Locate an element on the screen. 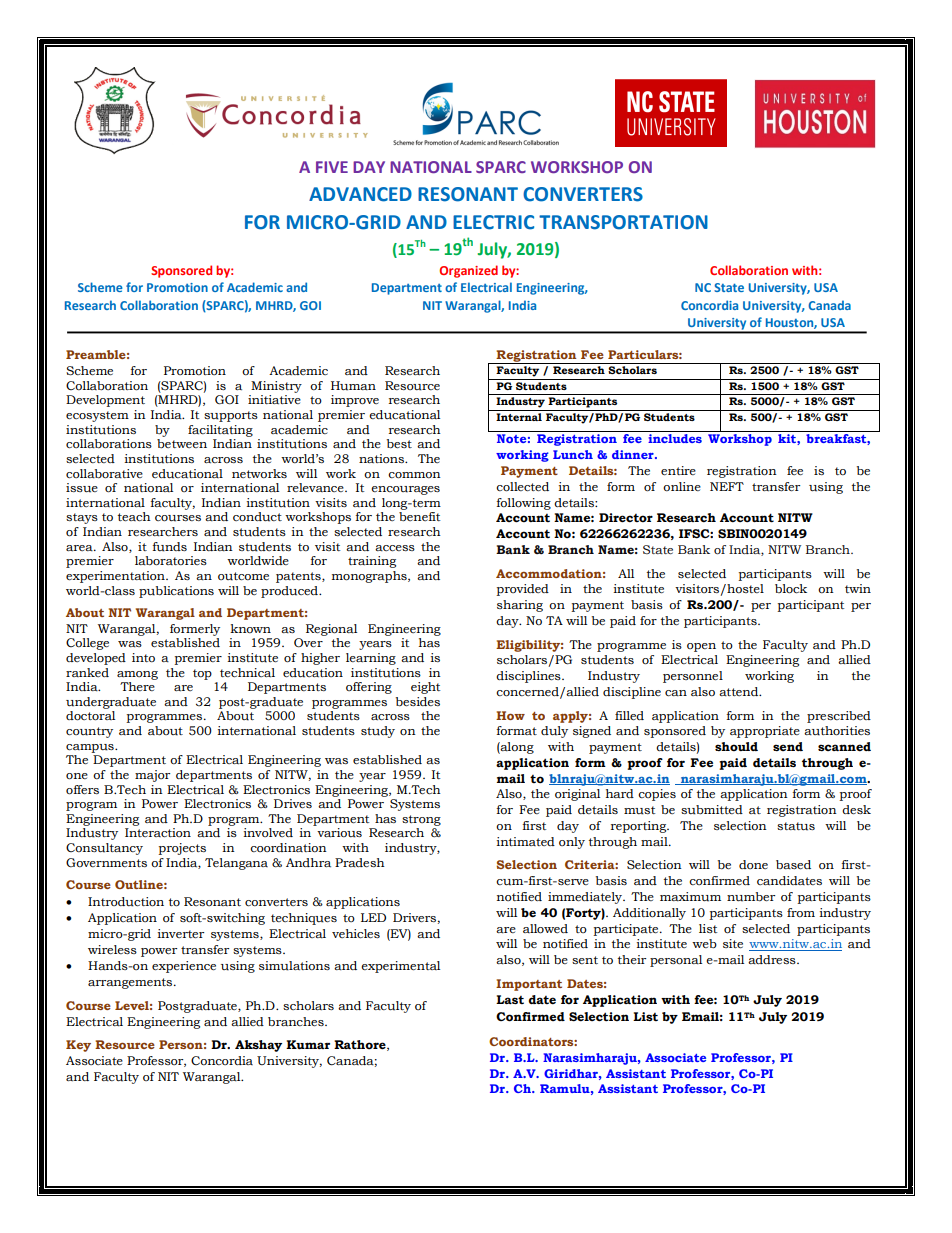  How is located at coordinates (510, 715).
